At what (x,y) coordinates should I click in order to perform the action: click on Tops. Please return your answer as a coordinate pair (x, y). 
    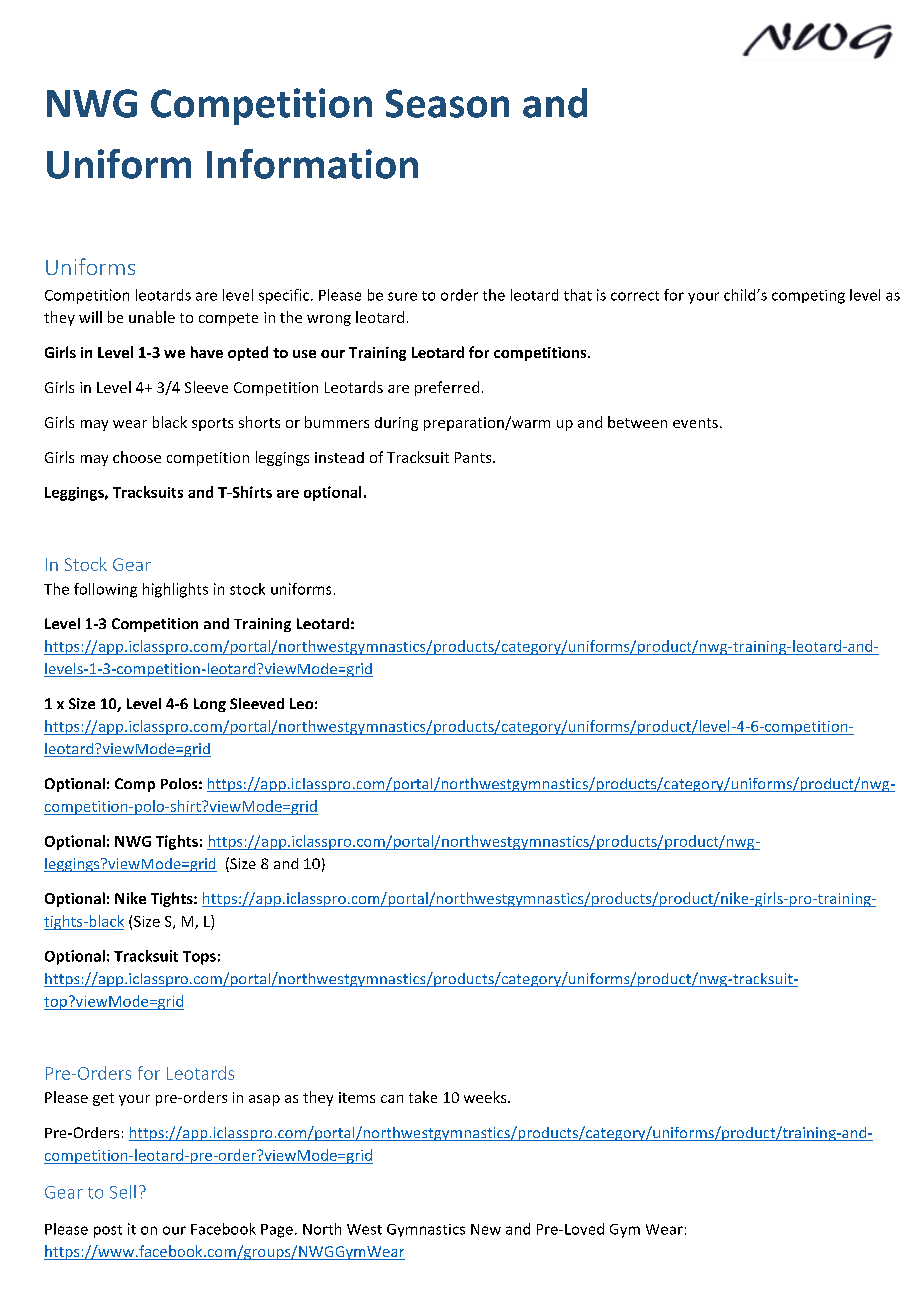
    Looking at the image, I should click on (199, 958).
